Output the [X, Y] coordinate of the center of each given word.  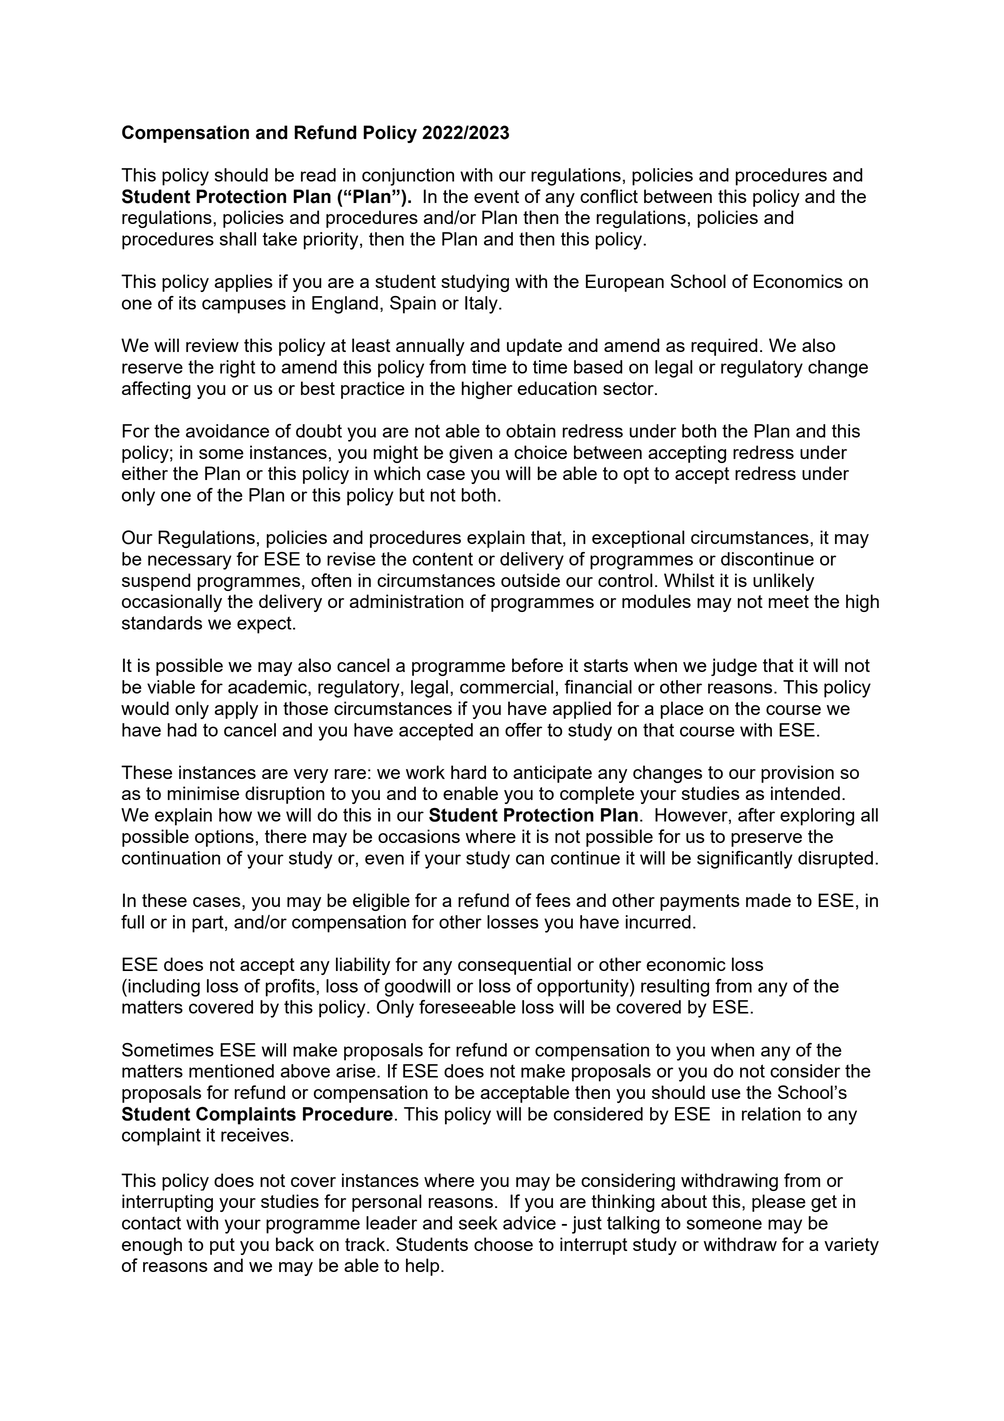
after [756, 815]
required [724, 347]
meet [788, 601]
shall [238, 239]
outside [530, 580]
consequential [514, 966]
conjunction [408, 177]
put [222, 1246]
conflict [609, 196]
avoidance [227, 431]
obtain [531, 431]
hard [468, 772]
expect [265, 625]
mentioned [231, 1071]
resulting [675, 988]
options [224, 838]
